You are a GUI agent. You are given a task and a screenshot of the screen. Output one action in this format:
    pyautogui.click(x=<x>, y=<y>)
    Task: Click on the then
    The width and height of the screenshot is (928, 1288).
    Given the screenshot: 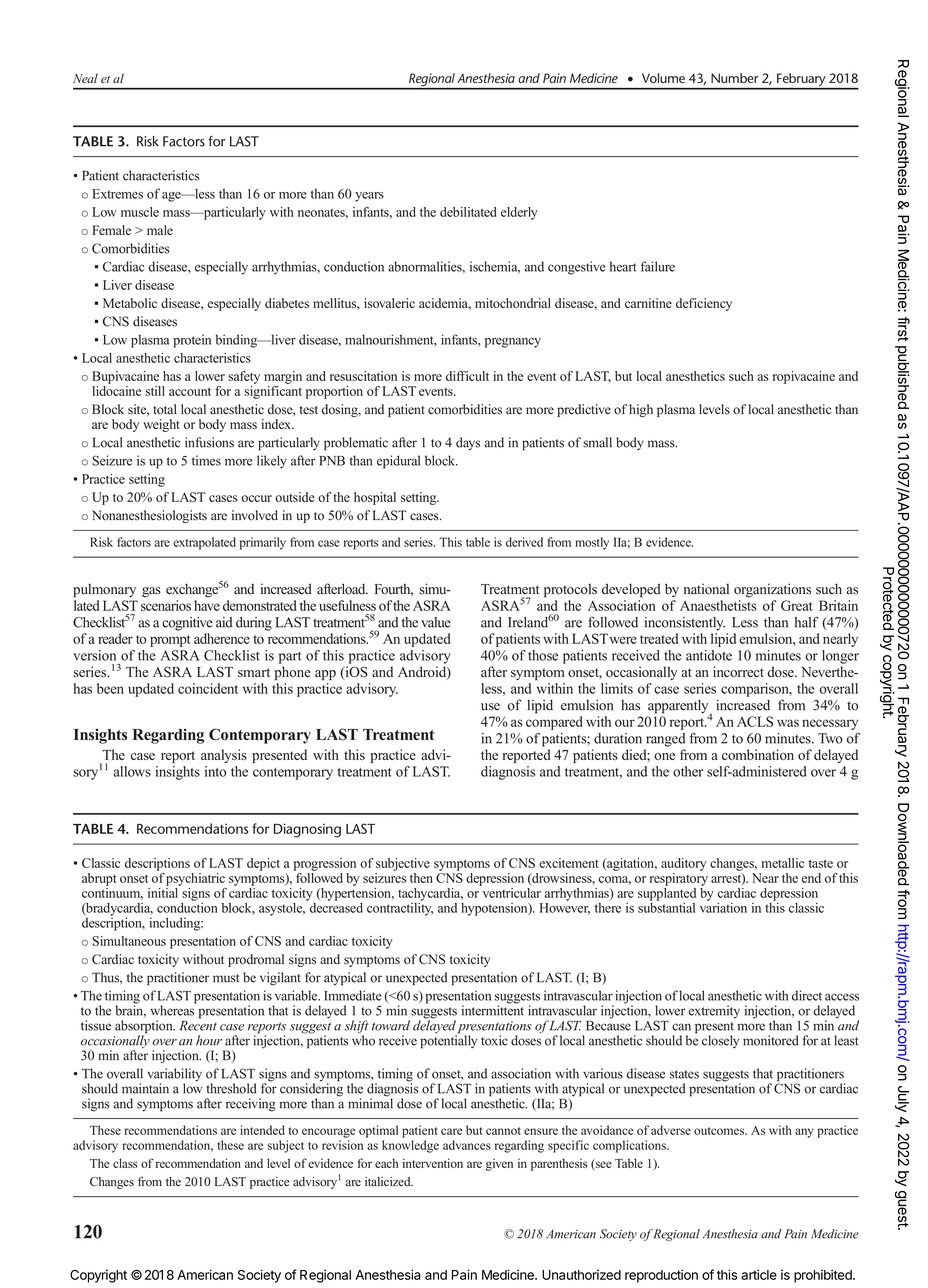 What is the action you would take?
    pyautogui.click(x=421, y=878)
